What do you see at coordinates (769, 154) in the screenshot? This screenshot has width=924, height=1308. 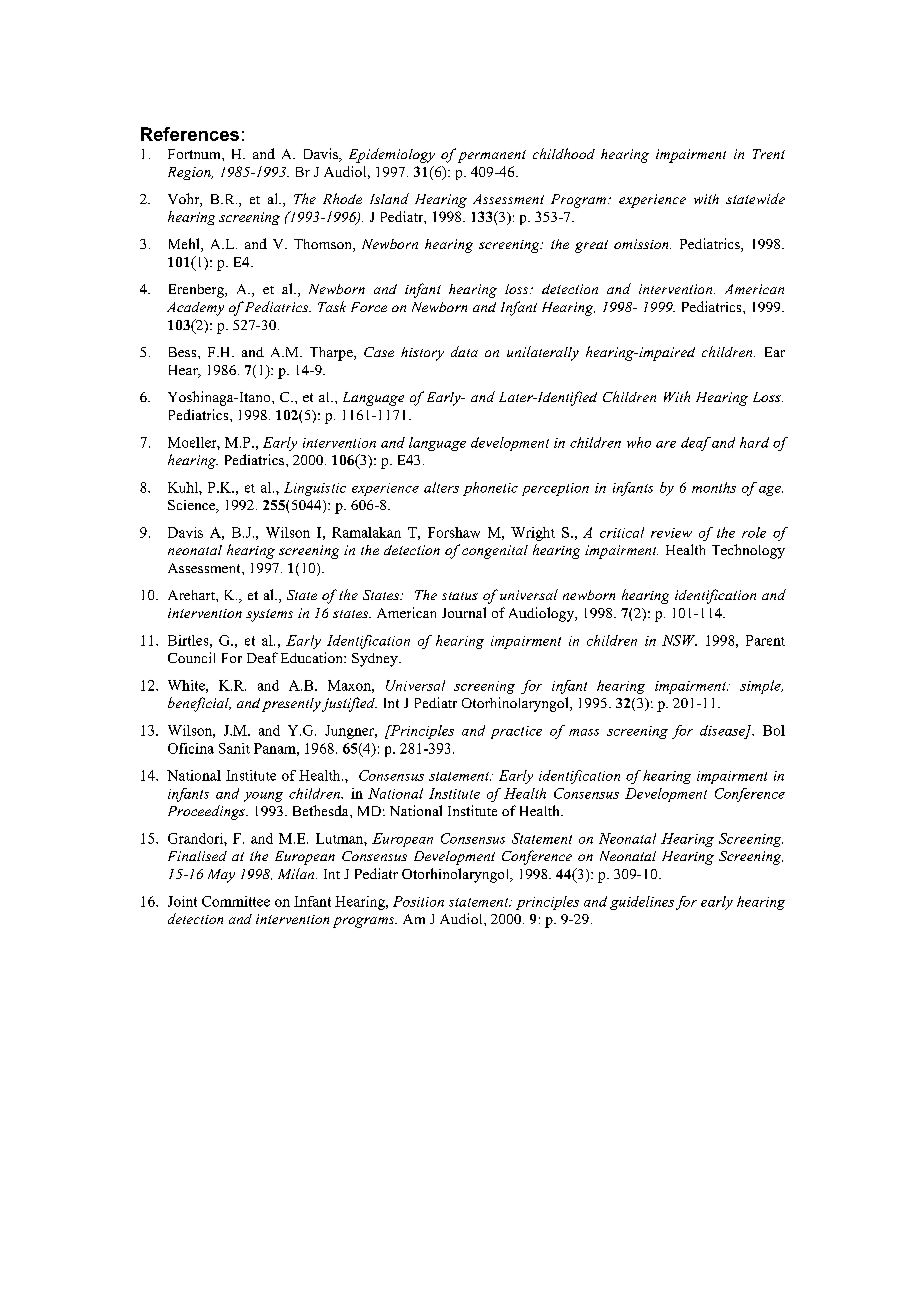 I see `Trent` at bounding box center [769, 154].
